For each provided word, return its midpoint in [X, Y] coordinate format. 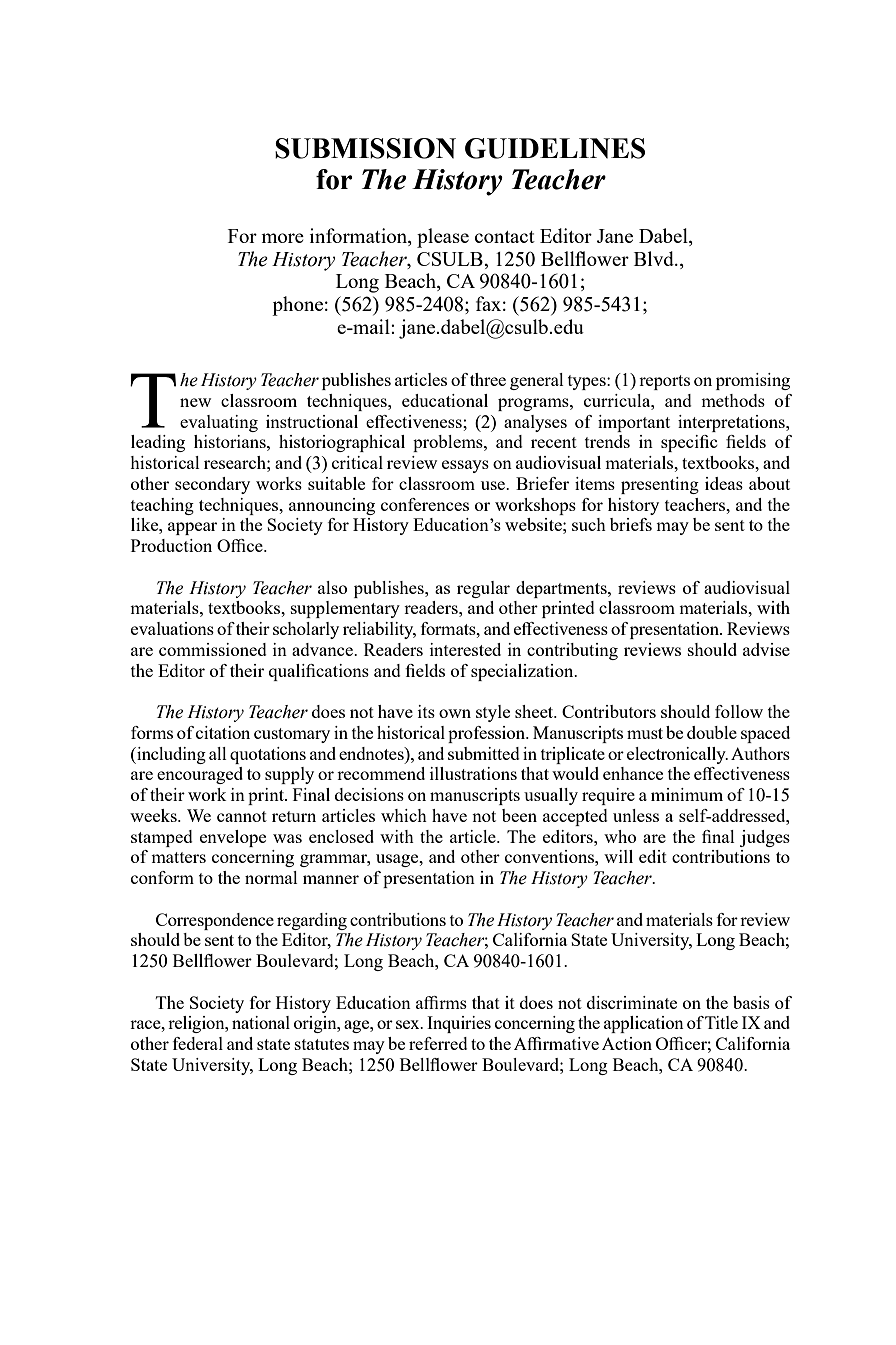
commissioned [213, 649]
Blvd [655, 258]
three [488, 379]
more [282, 238]
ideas [724, 483]
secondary [212, 485]
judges [765, 838]
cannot [242, 816]
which [404, 815]
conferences [425, 504]
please [443, 238]
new [195, 402]
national [261, 1022]
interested [465, 649]
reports [664, 382]
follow [739, 711]
